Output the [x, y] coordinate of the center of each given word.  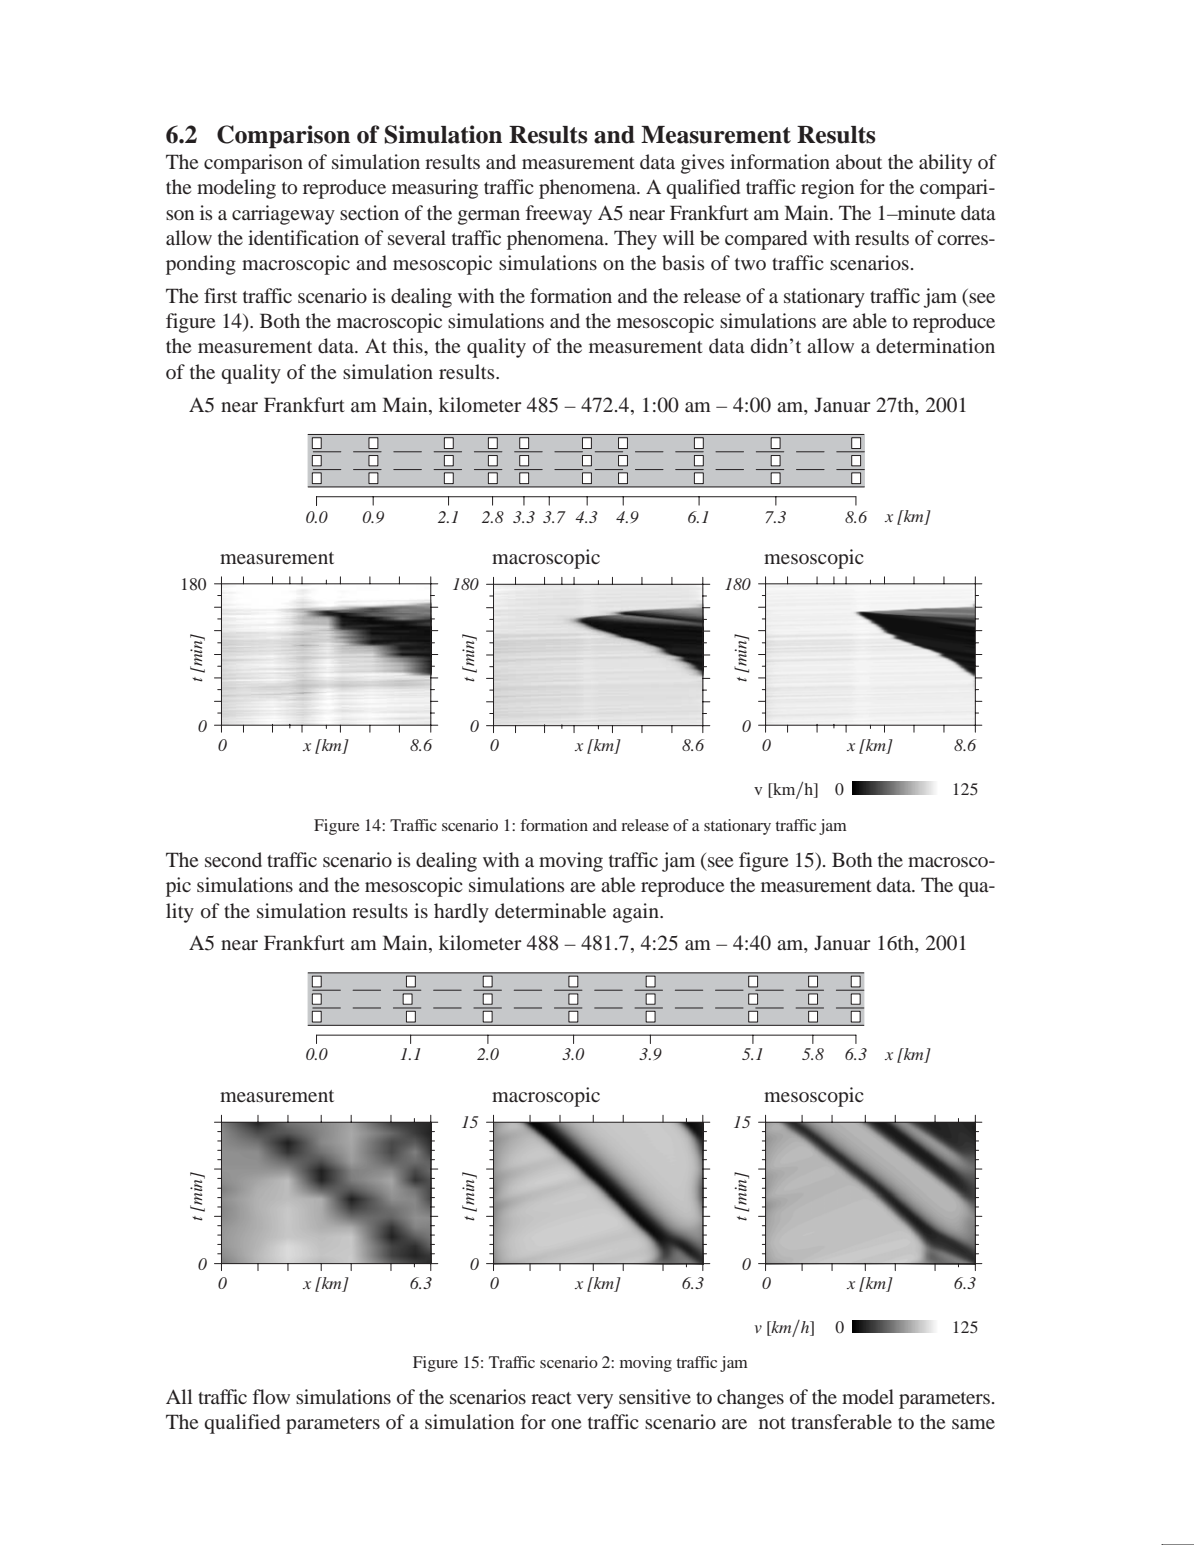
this [409, 345]
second [233, 859]
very [595, 1401]
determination [935, 345]
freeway [558, 215]
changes [750, 1399]
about [859, 161]
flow [271, 1396]
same [973, 1424]
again [637, 913]
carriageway [283, 215]
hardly [461, 913]
